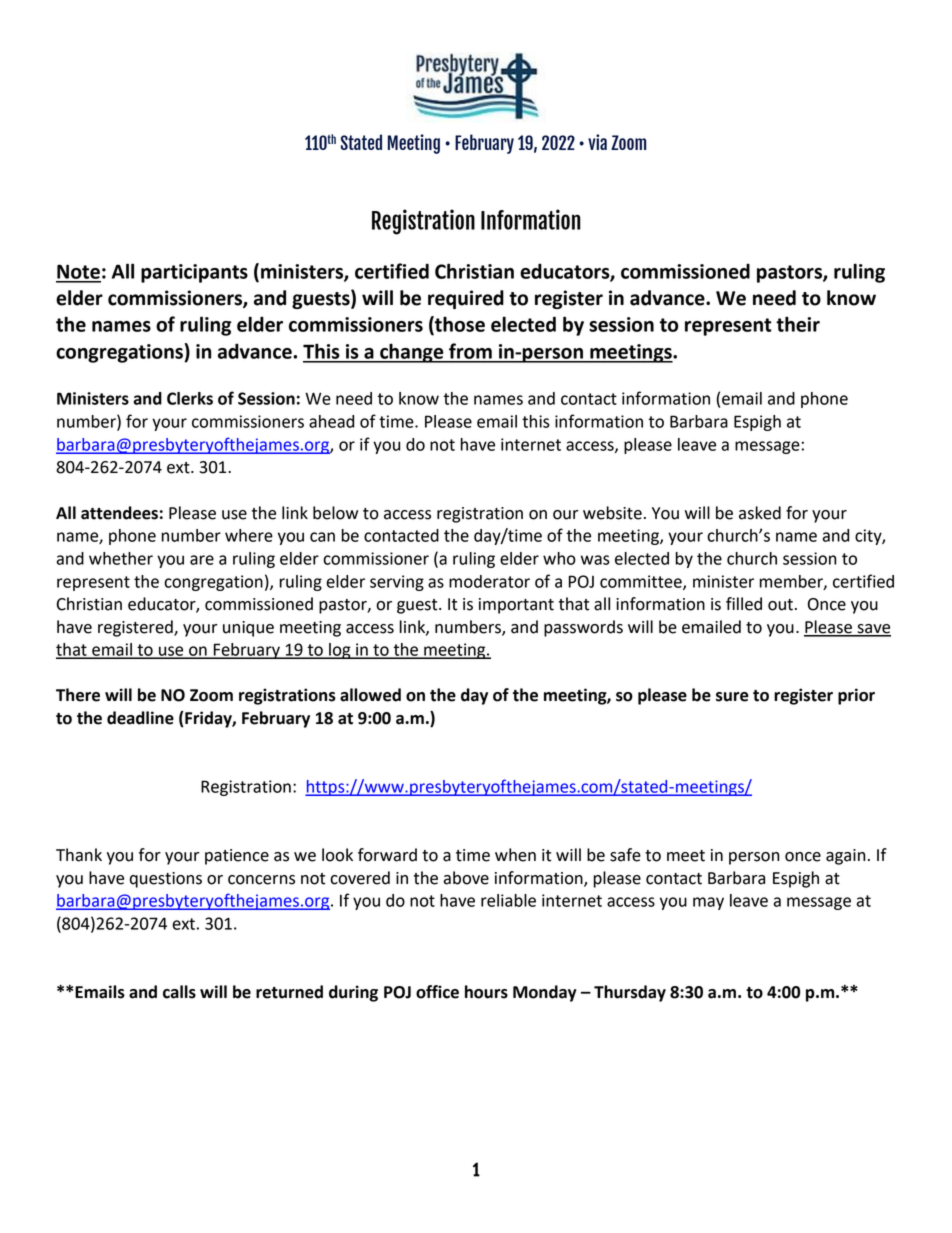 This screenshot has height=1233, width=952. What do you see at coordinates (248, 629) in the screenshot?
I see `unique` at bounding box center [248, 629].
